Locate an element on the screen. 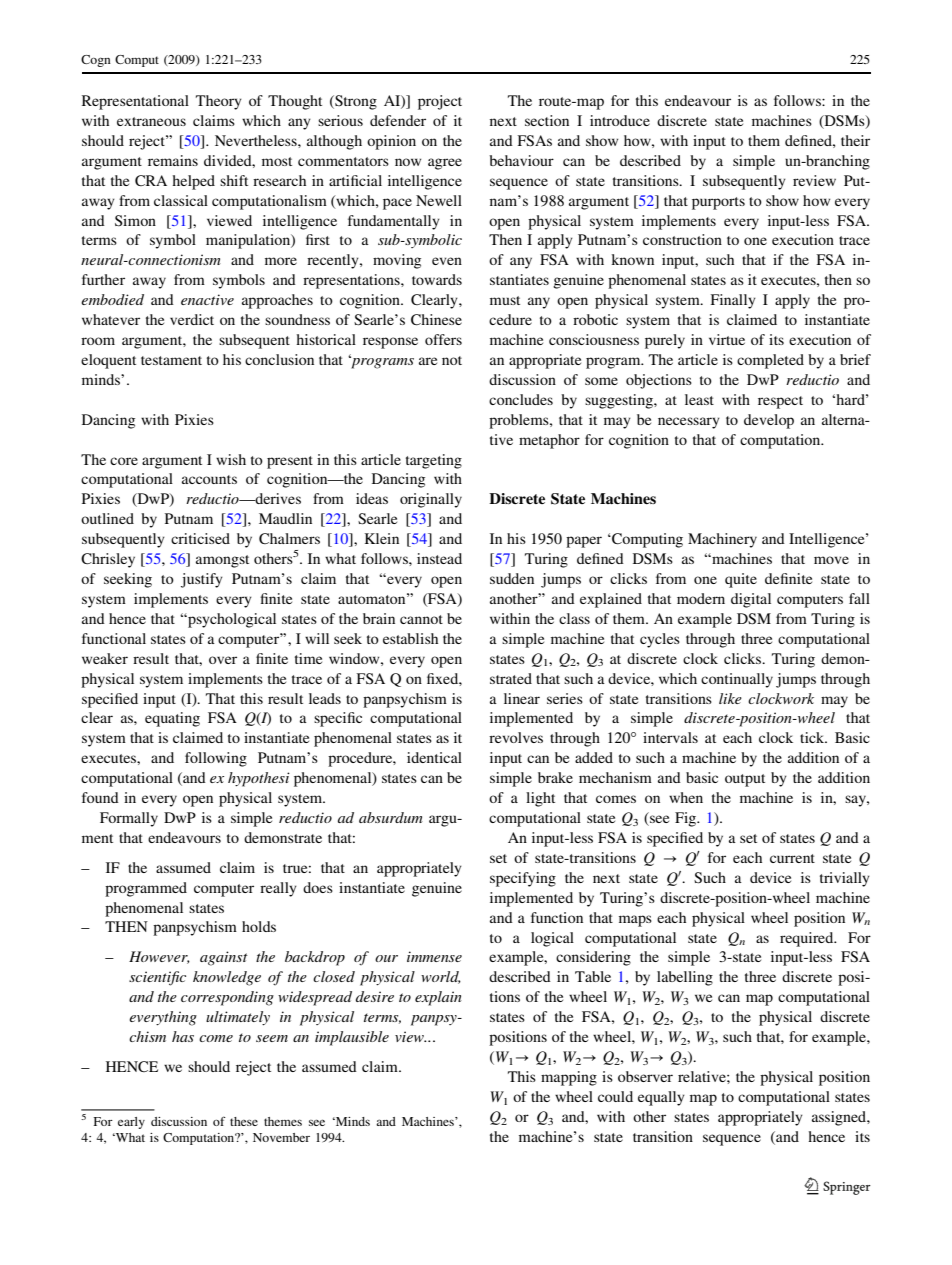 The image size is (952, 1265). Formally is located at coordinates (129, 819).
